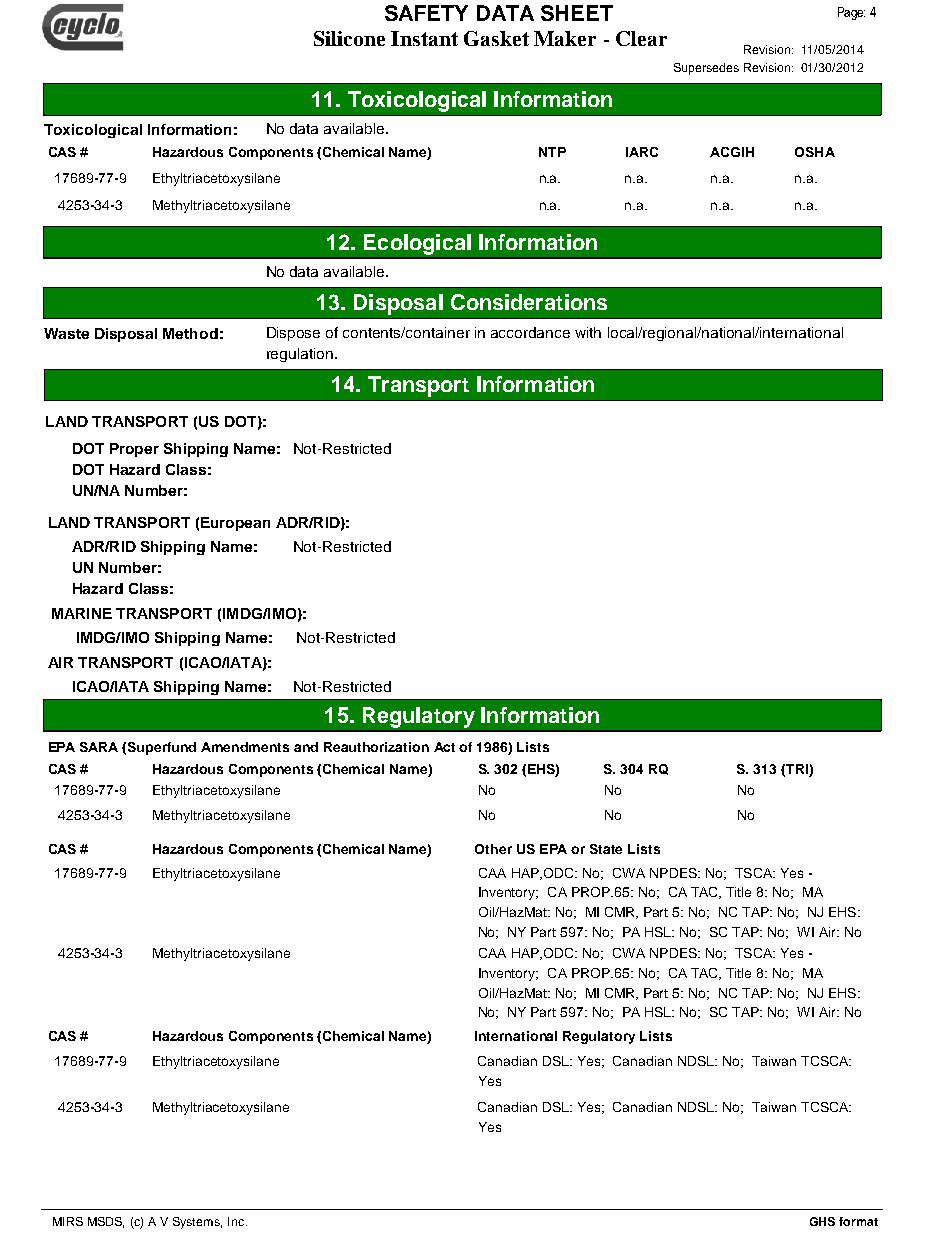 This screenshot has width=952, height=1233. I want to click on Silicone, so click(349, 38).
